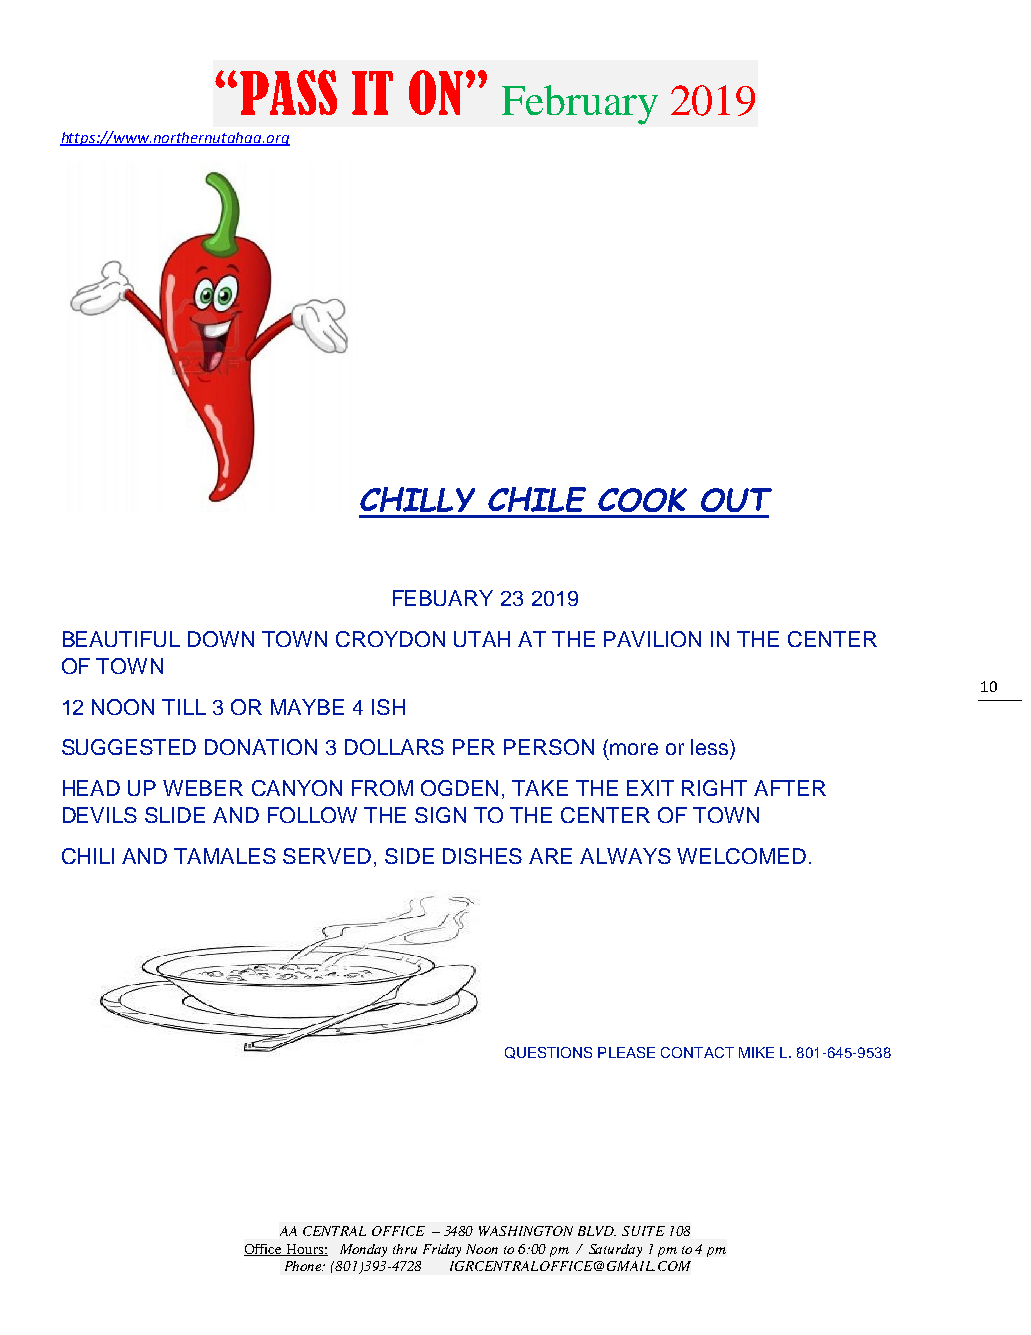  I want to click on Hours, so click(304, 1250).
